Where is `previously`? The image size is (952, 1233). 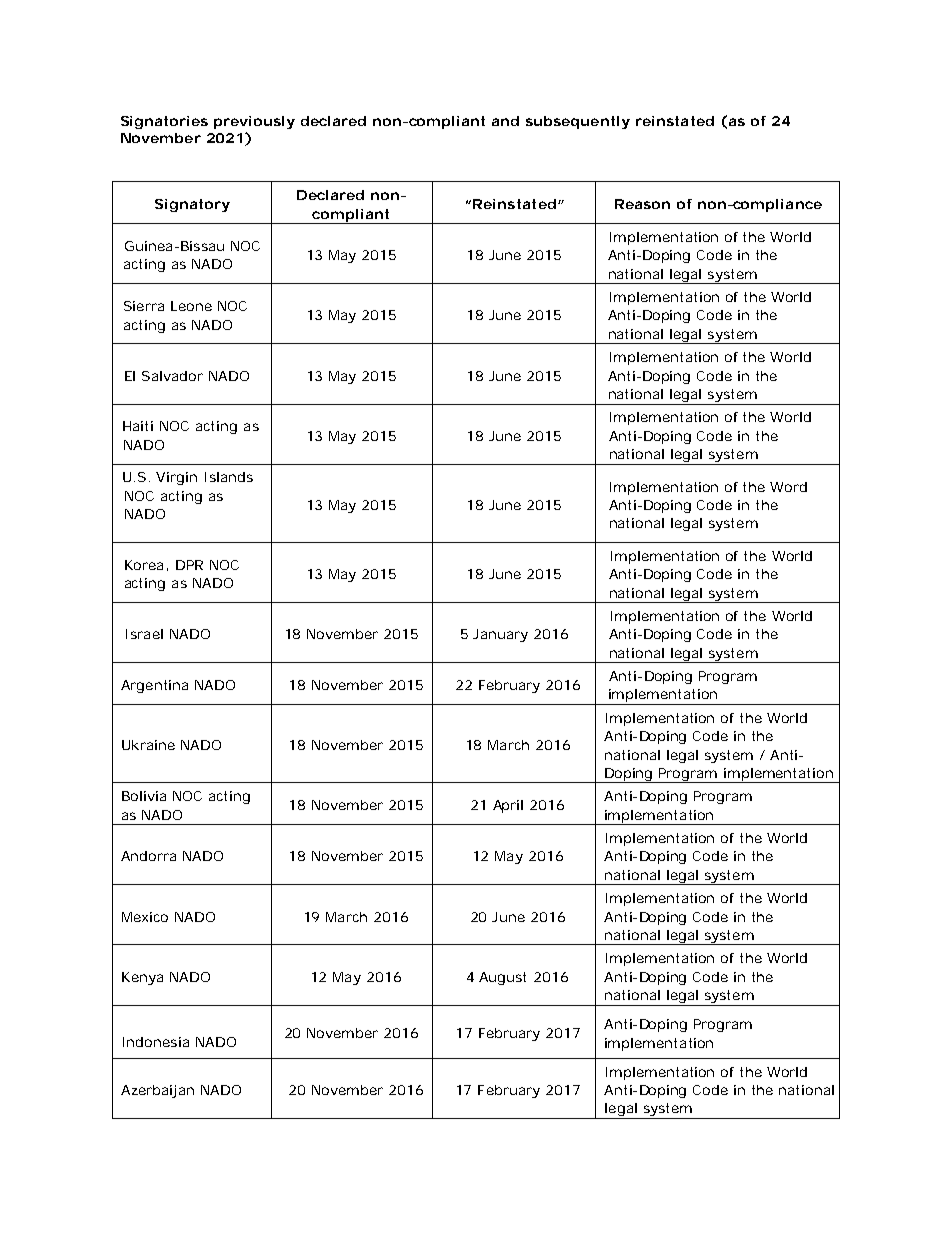
previously is located at coordinates (254, 122).
